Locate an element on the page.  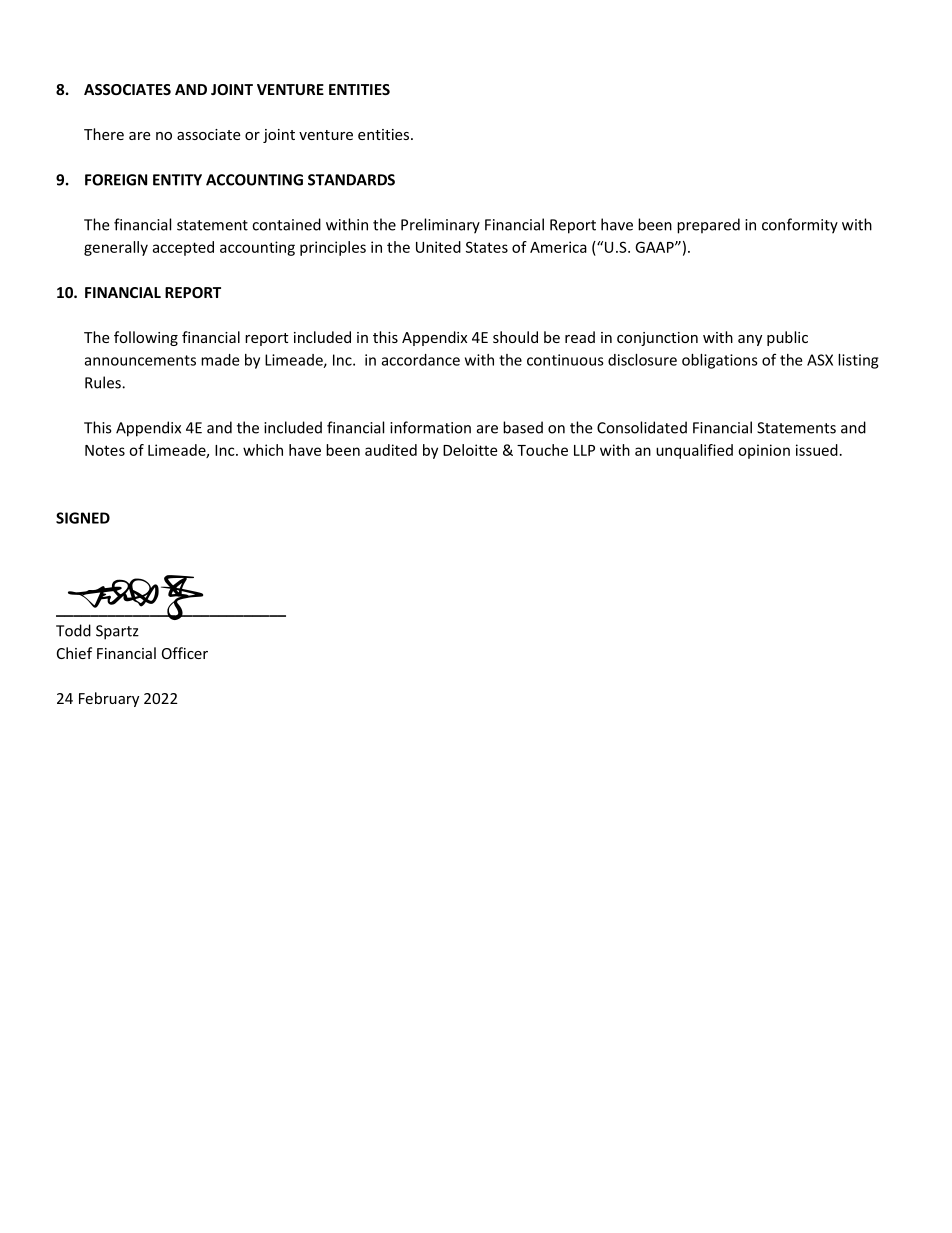
conformity is located at coordinates (800, 226).
